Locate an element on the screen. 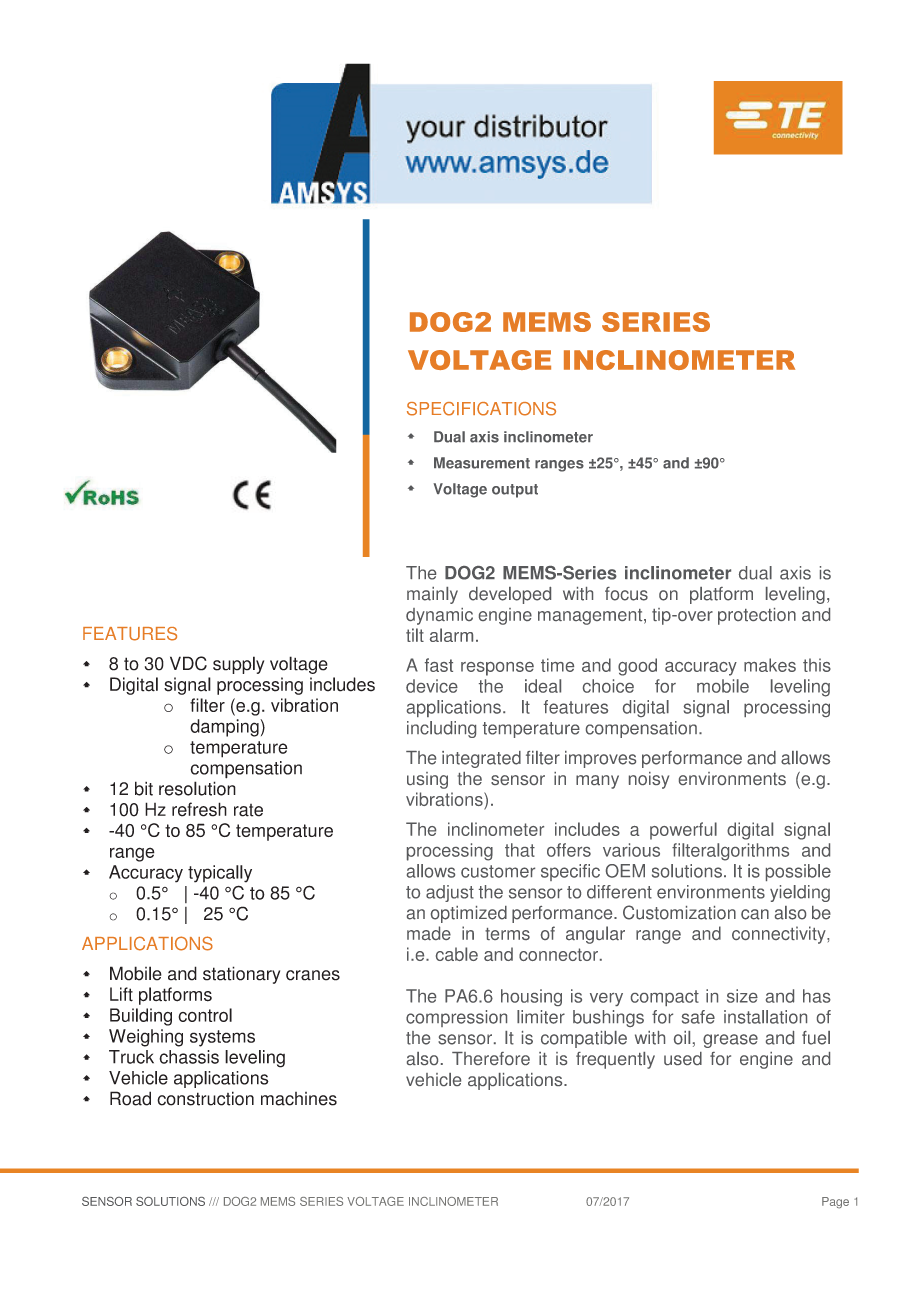  refresh is located at coordinates (199, 809).
